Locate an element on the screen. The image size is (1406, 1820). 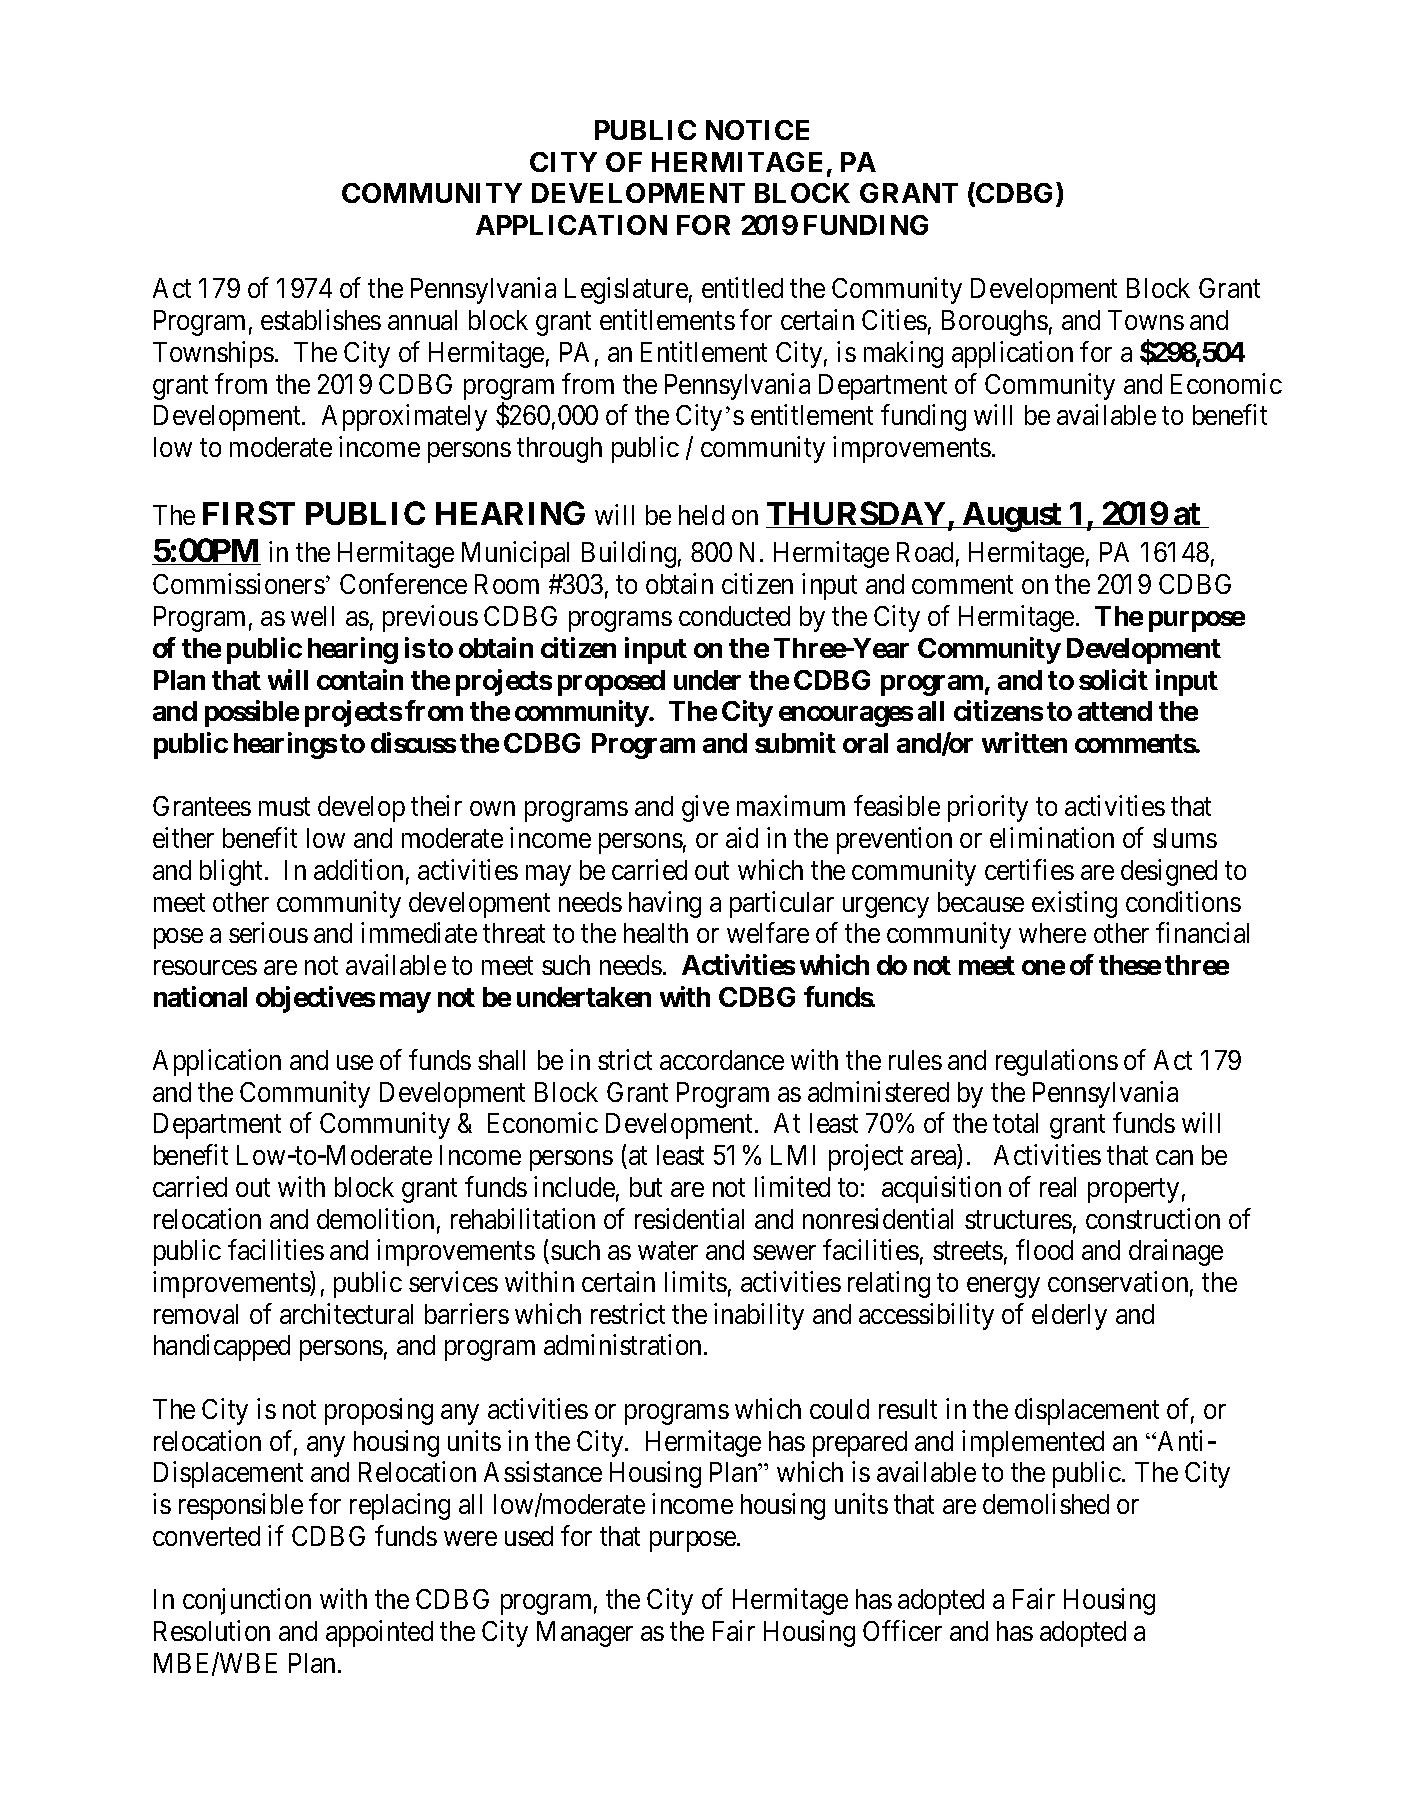
demolished is located at coordinates (1046, 1503).
